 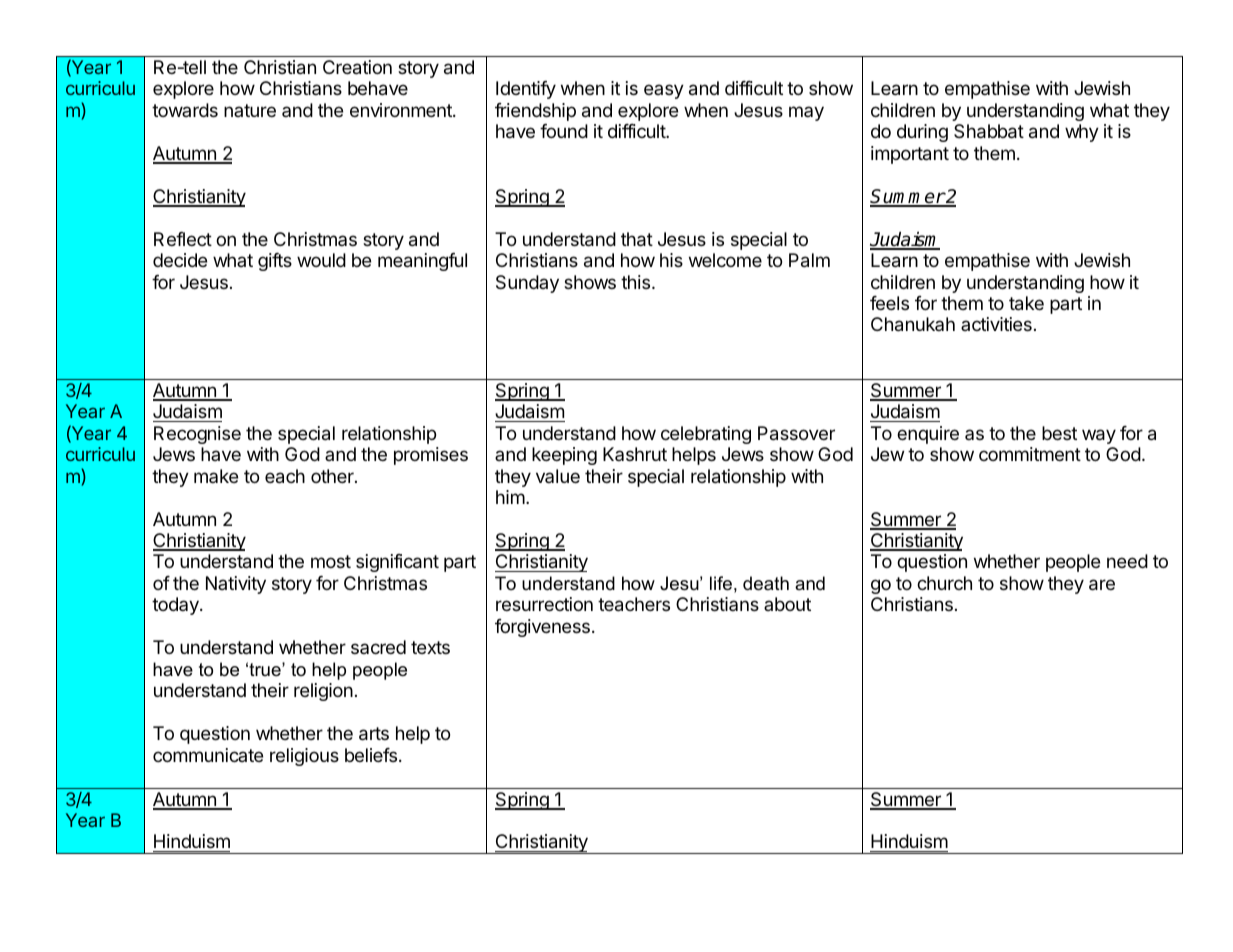 What do you see at coordinates (989, 131) in the image?
I see `Shabbat` at bounding box center [989, 131].
